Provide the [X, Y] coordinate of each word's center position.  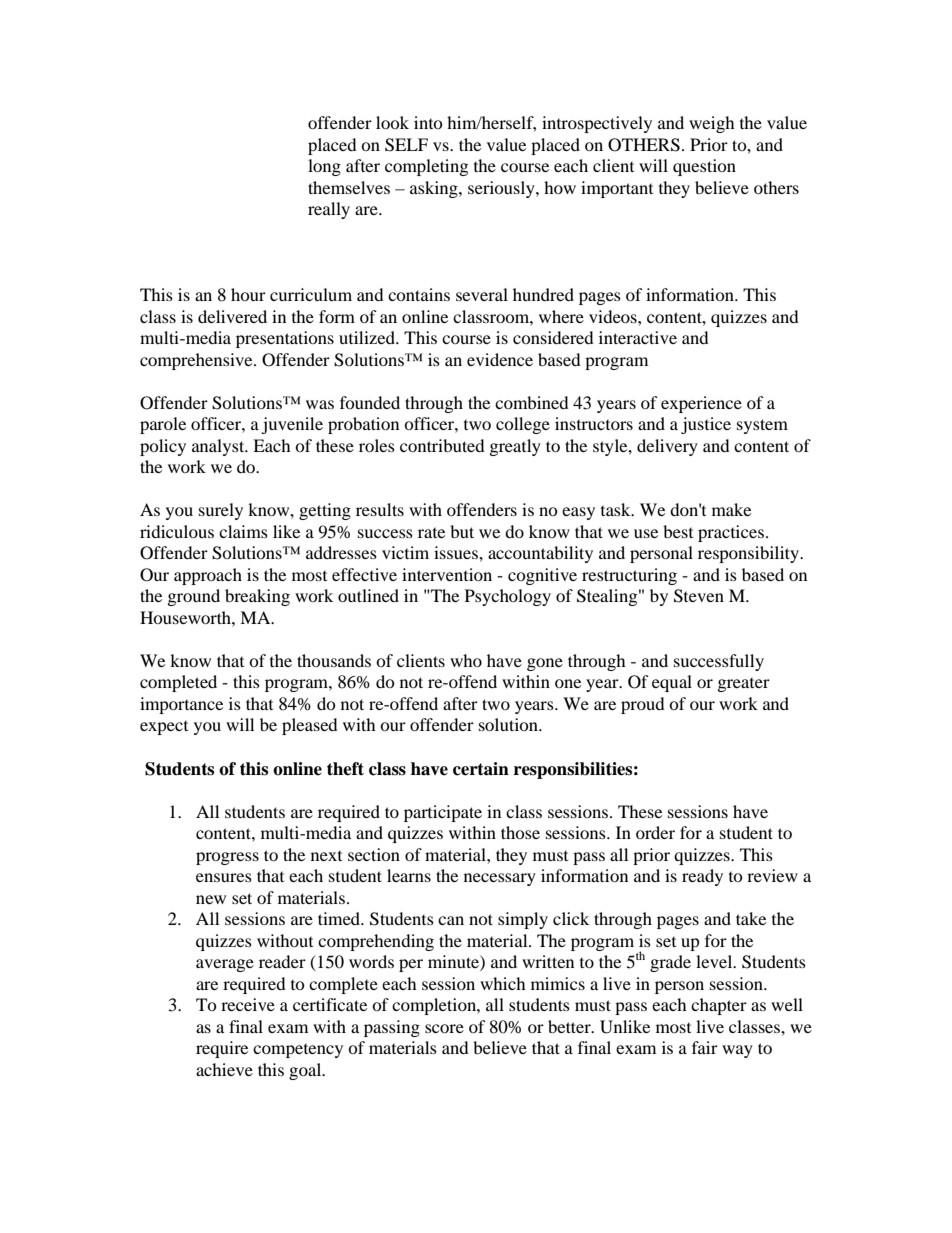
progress [227, 858]
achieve [224, 1069]
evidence [500, 359]
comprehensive [197, 361]
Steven [699, 596]
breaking [257, 597]
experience [701, 404]
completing [426, 167]
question [704, 167]
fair [705, 1047]
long [324, 167]
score [444, 1028]
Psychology [508, 597]
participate [443, 813]
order [655, 832]
